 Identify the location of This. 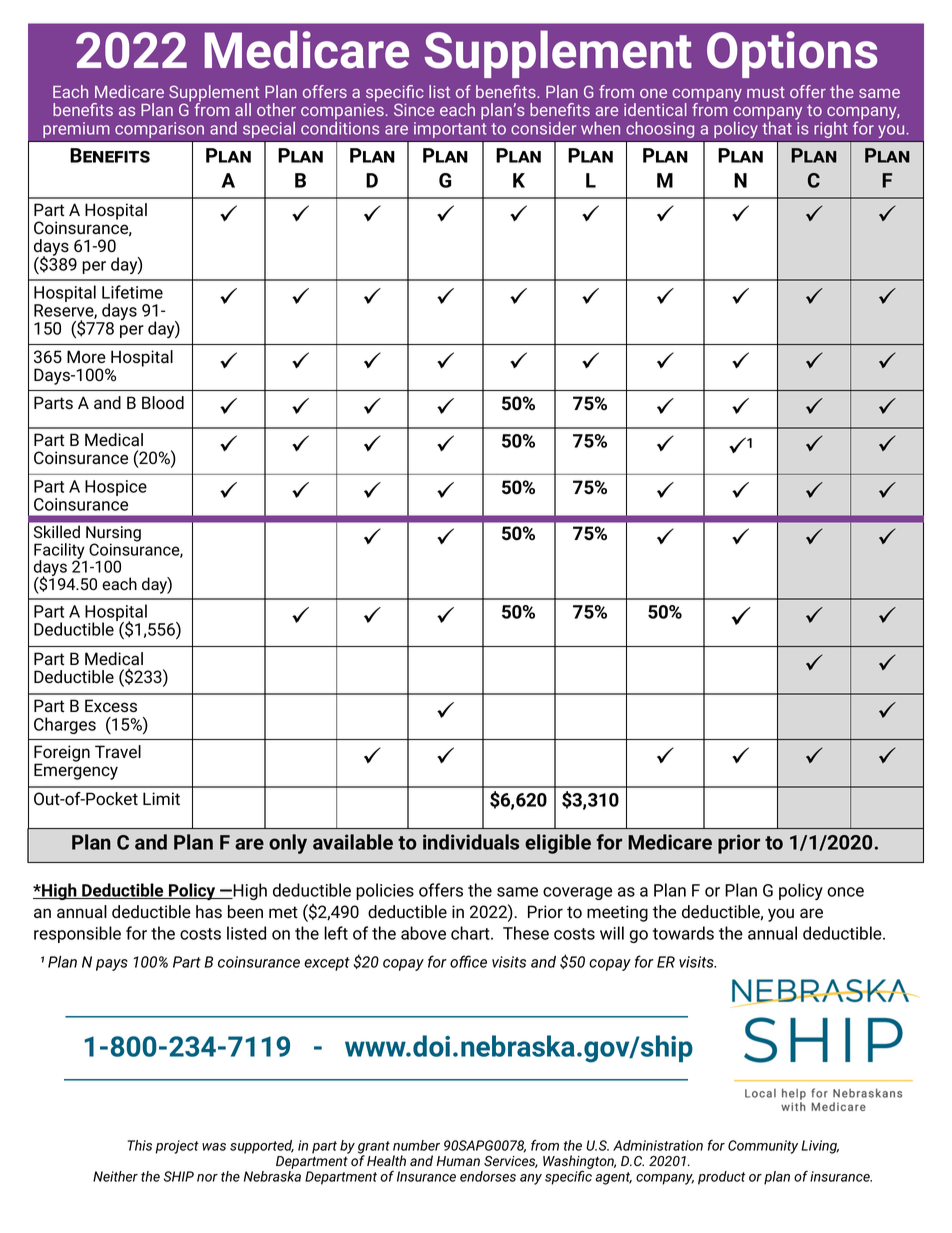
(139, 1145).
